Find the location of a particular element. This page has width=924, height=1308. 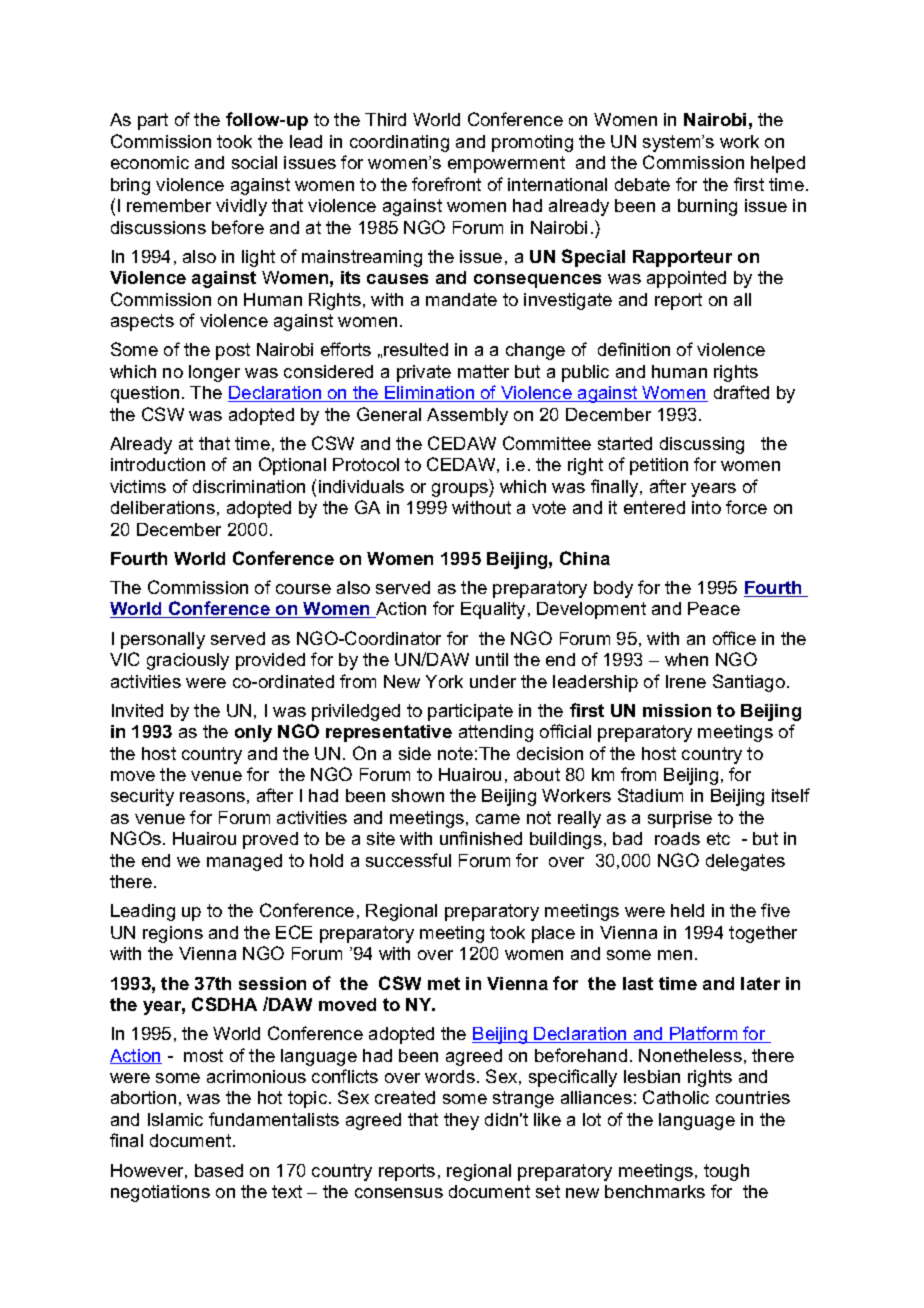

helped is located at coordinates (778, 164).
